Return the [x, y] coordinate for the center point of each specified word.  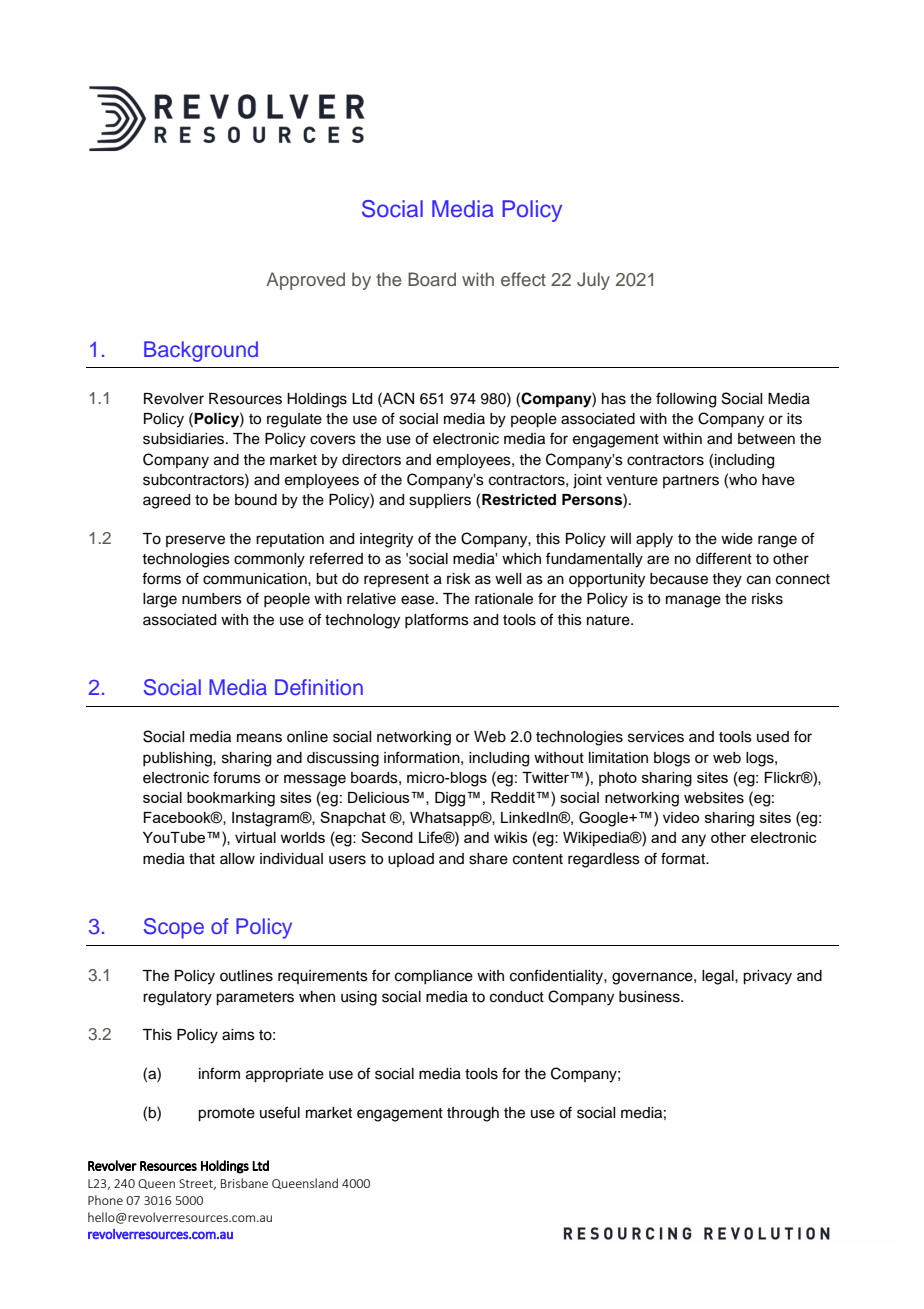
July [593, 281]
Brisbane [244, 1183]
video [681, 817]
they [727, 580]
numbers [212, 599]
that [202, 859]
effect [523, 279]
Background [201, 351]
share [488, 859]
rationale [504, 599]
